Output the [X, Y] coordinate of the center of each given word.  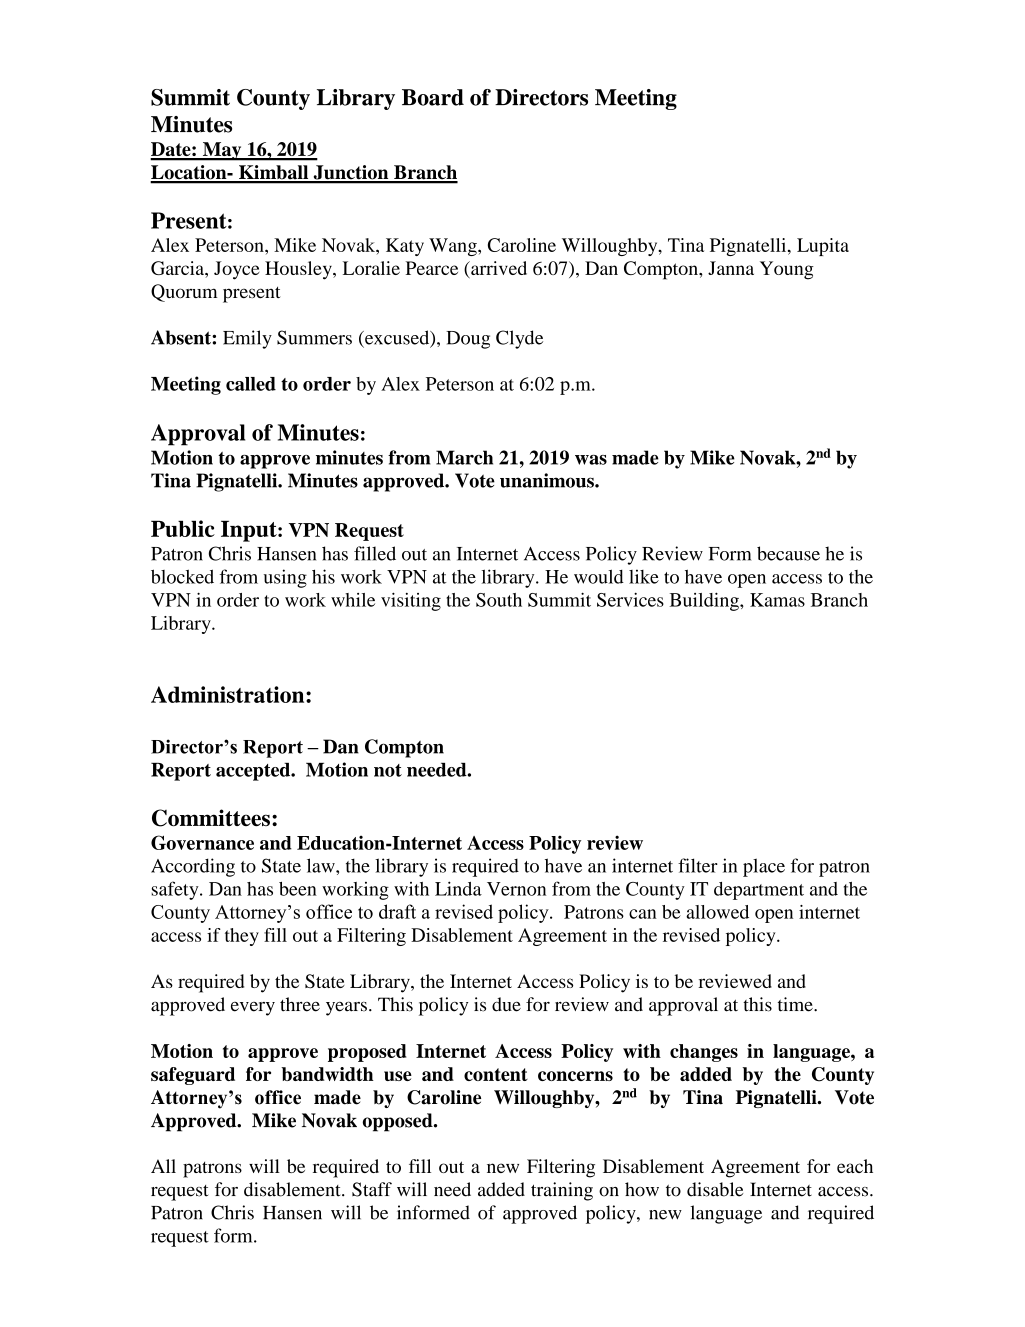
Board [433, 97]
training [562, 1191]
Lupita [823, 247]
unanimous [548, 480]
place [764, 867]
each [855, 1166]
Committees [211, 818]
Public [183, 528]
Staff [372, 1189]
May [222, 151]
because [788, 553]
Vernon [516, 889]
